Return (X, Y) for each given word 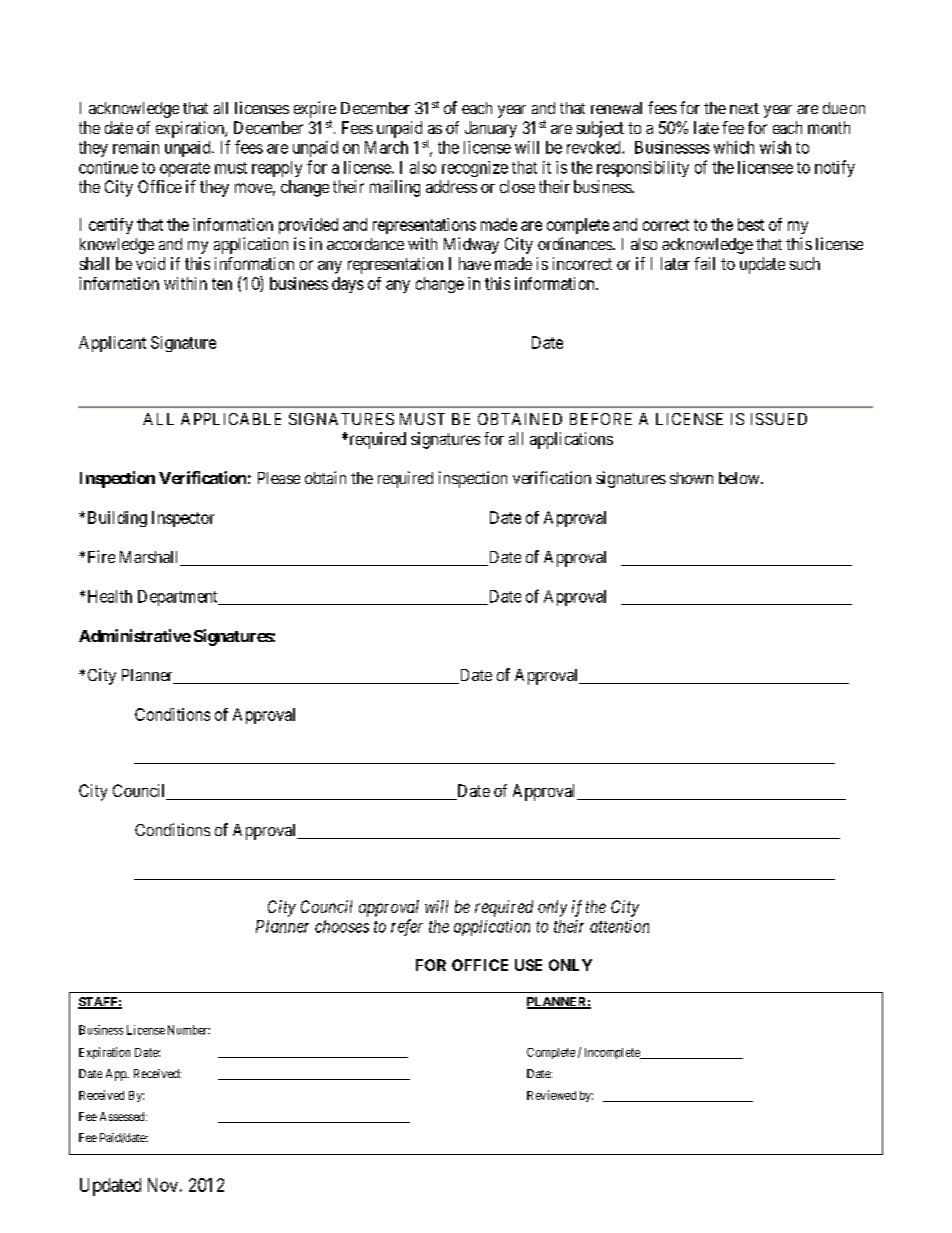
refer (407, 927)
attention (619, 926)
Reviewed (551, 1095)
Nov (163, 1185)
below (740, 478)
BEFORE (601, 419)
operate (185, 169)
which (734, 147)
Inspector (183, 519)
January (491, 129)
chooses (342, 926)
